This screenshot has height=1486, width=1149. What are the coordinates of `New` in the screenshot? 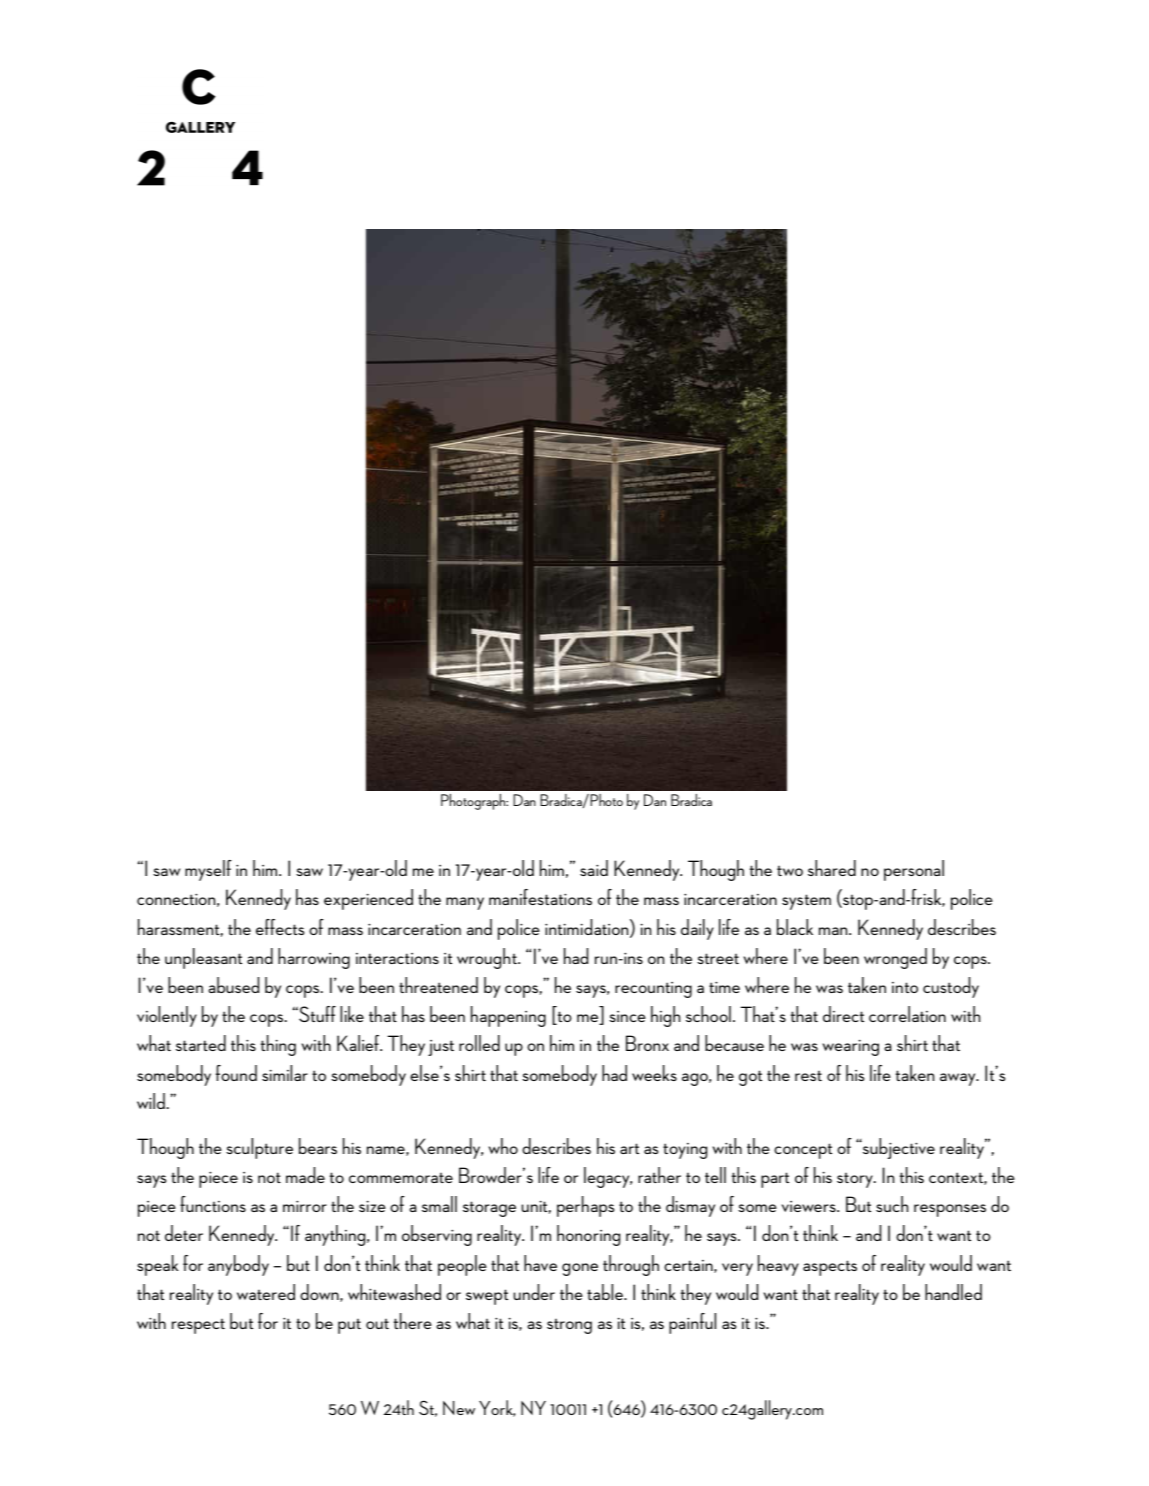 It's located at (459, 1408).
